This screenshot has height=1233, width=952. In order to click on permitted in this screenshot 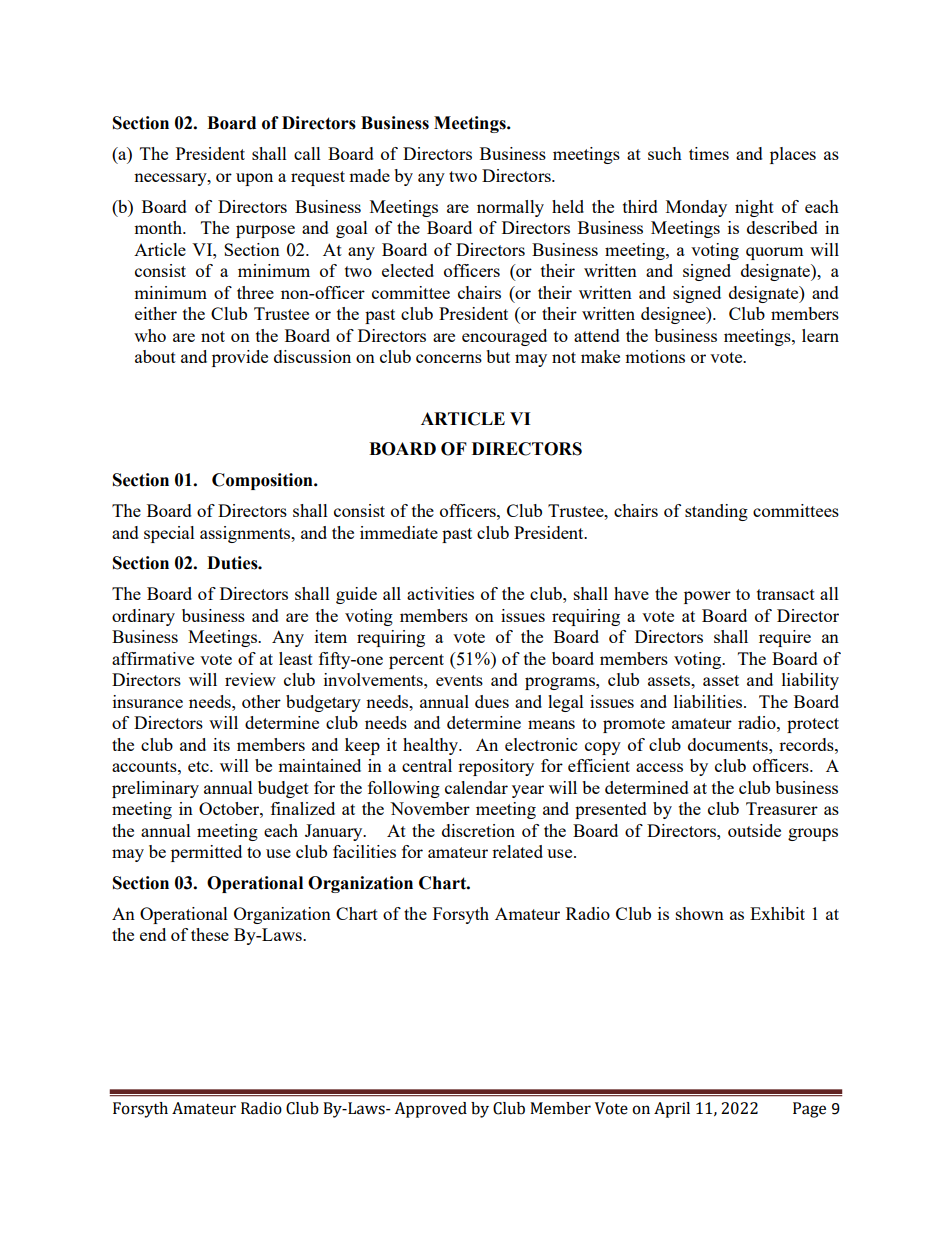, I will do `click(206, 853)`.
